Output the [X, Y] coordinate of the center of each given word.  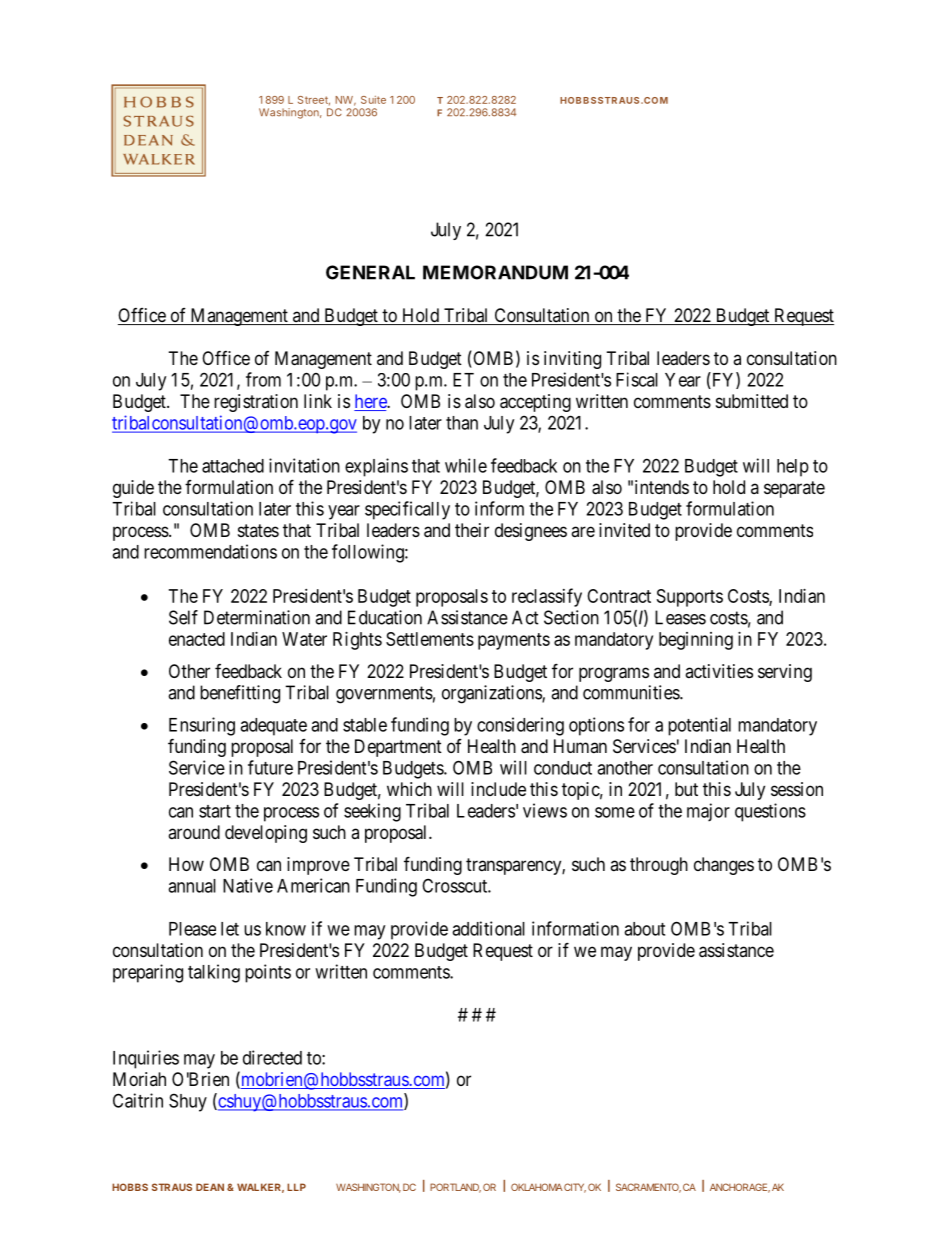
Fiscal [637, 379]
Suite [373, 100]
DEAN [210, 1187]
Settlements [430, 639]
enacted [197, 639]
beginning [696, 641]
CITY [575, 1188]
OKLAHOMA [537, 1187]
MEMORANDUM [495, 272]
